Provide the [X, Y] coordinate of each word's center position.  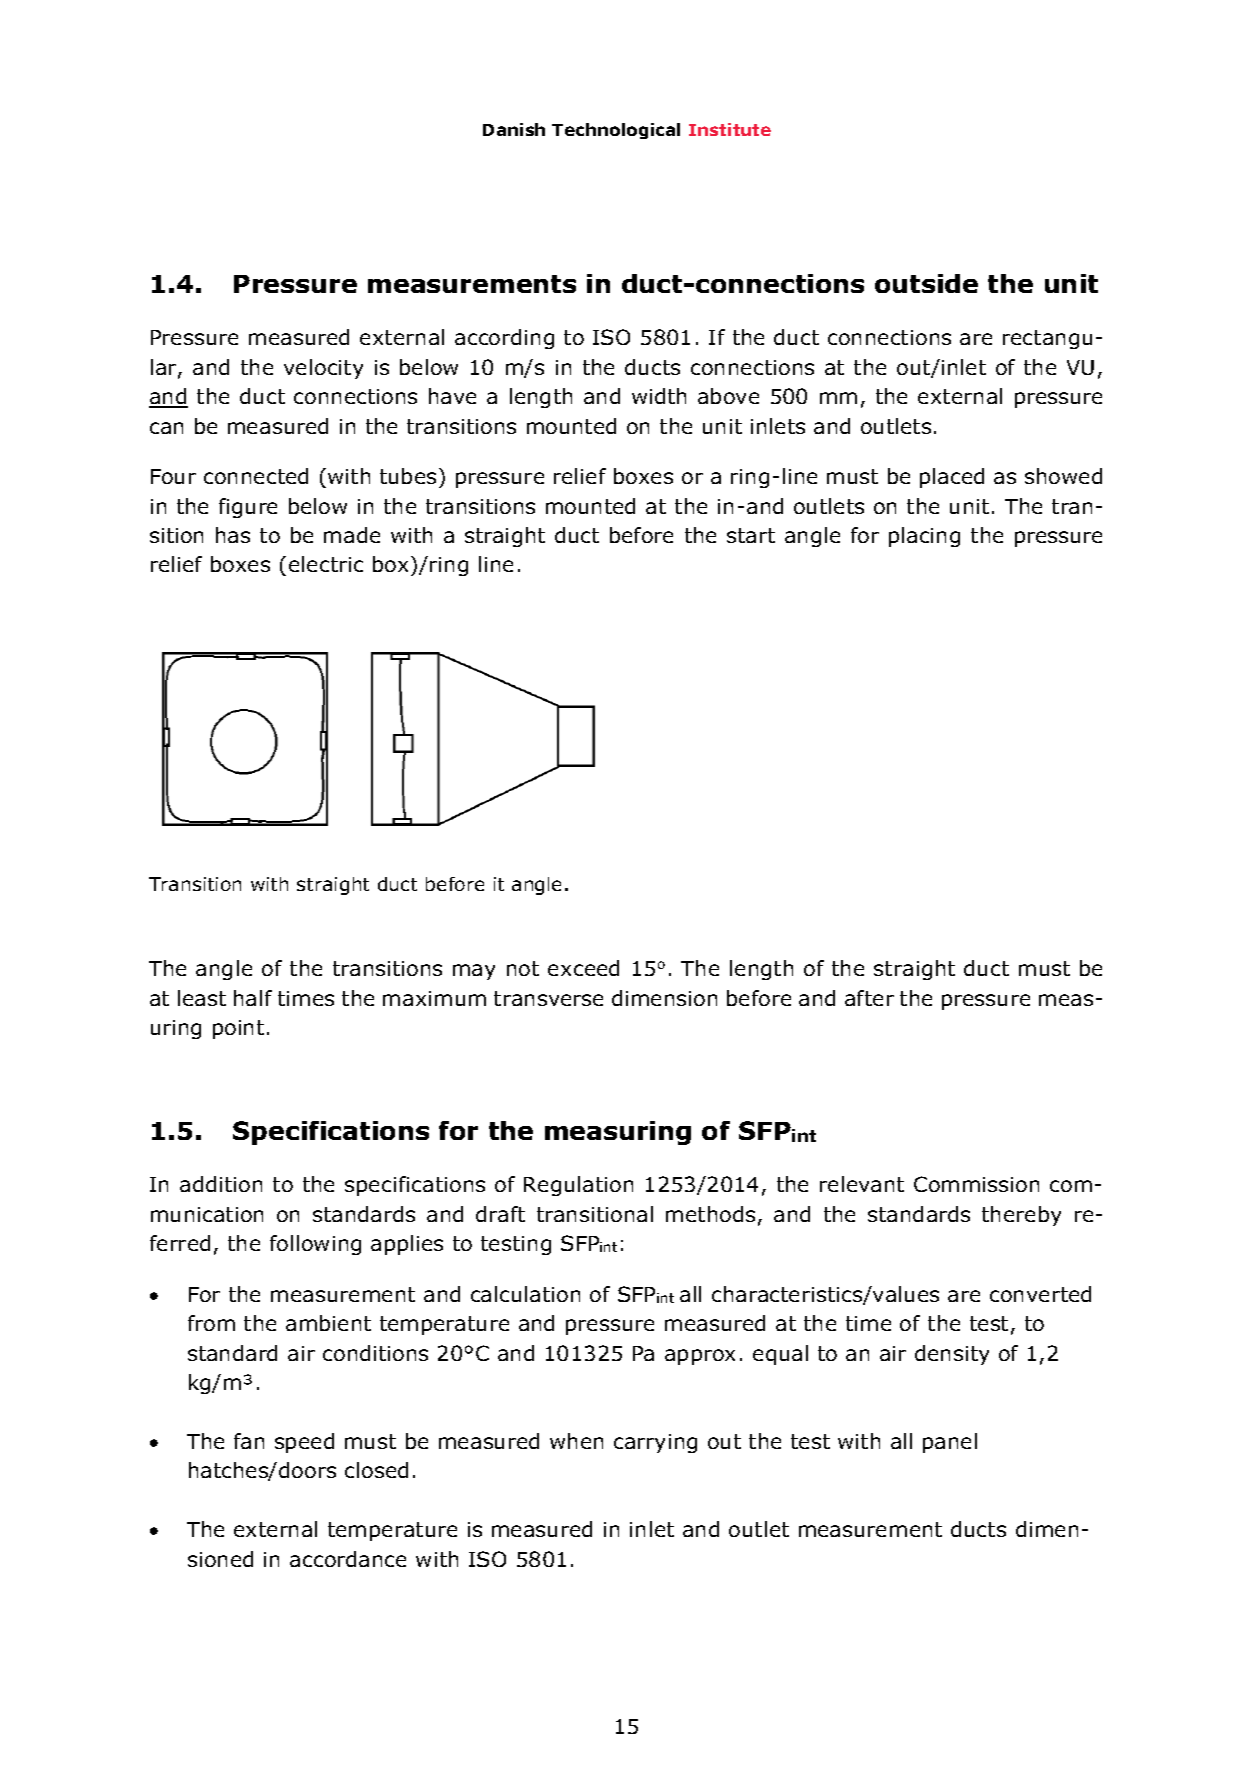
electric [326, 564]
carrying [655, 1443]
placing [924, 537]
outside [926, 283]
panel [950, 1443]
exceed [583, 968]
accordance [348, 1559]
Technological [616, 131]
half [253, 998]
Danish [514, 129]
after [869, 998]
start [751, 535]
